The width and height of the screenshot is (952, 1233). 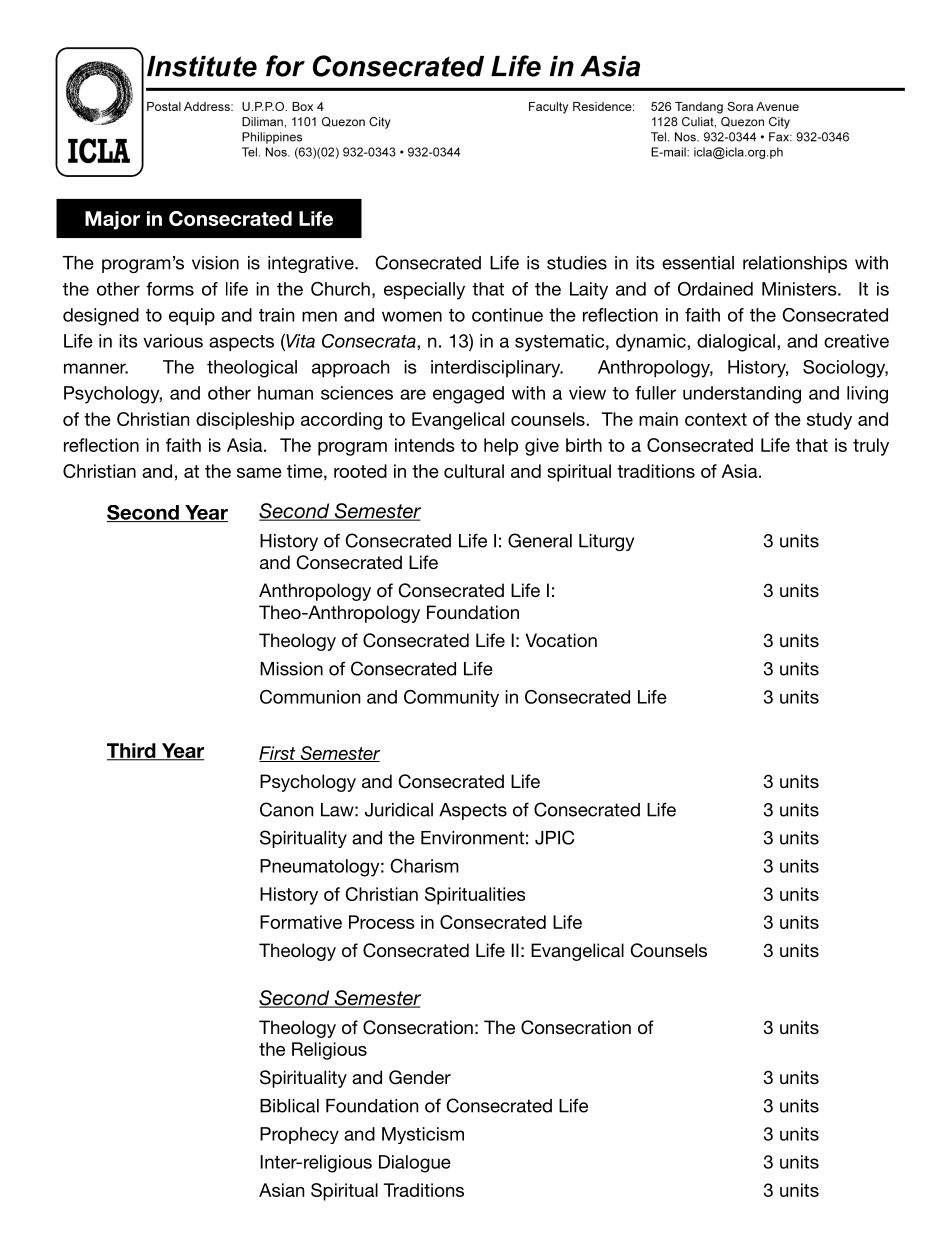 I want to click on Dialogue, so click(x=415, y=1164).
